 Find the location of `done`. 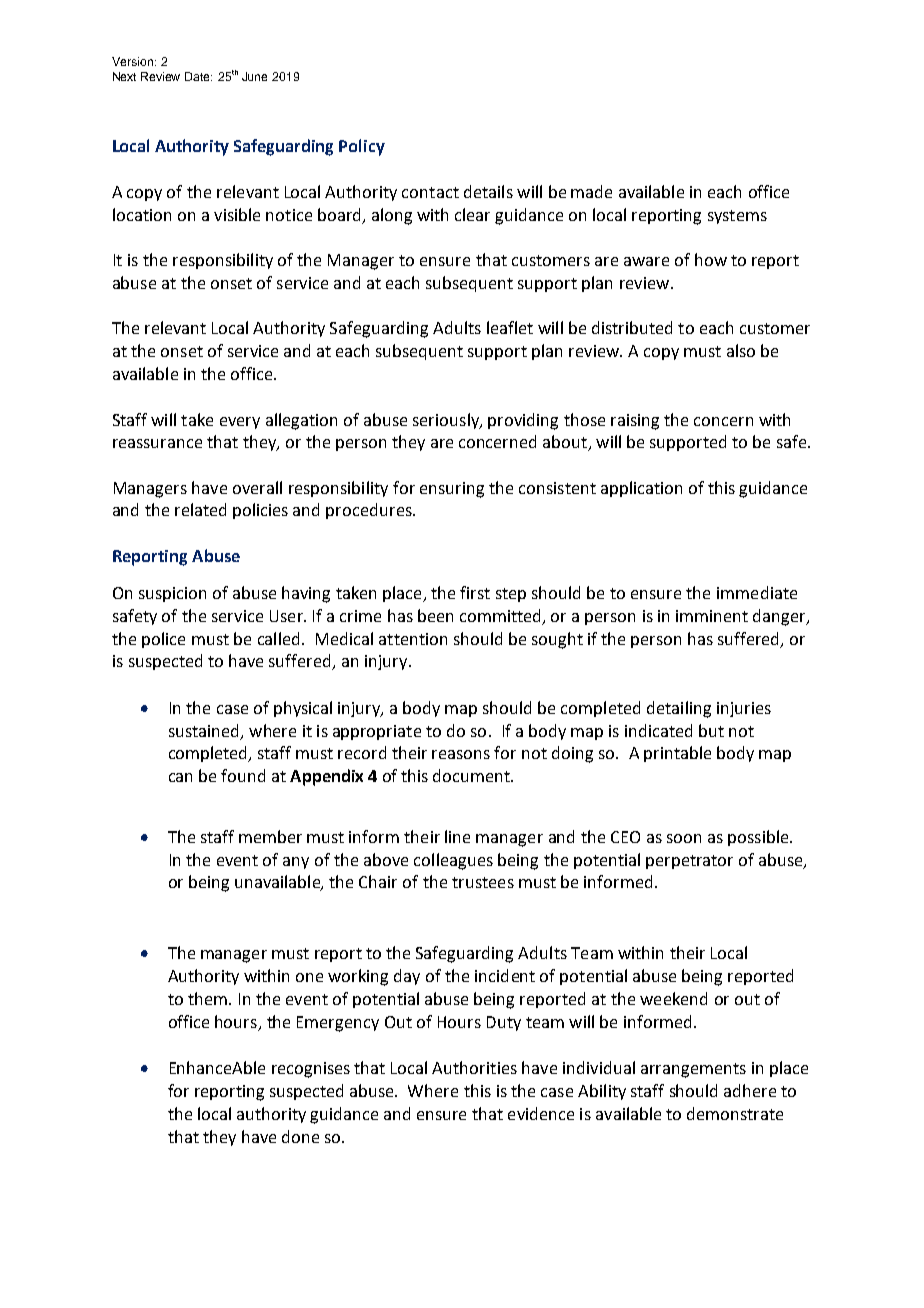

done is located at coordinates (300, 1136).
